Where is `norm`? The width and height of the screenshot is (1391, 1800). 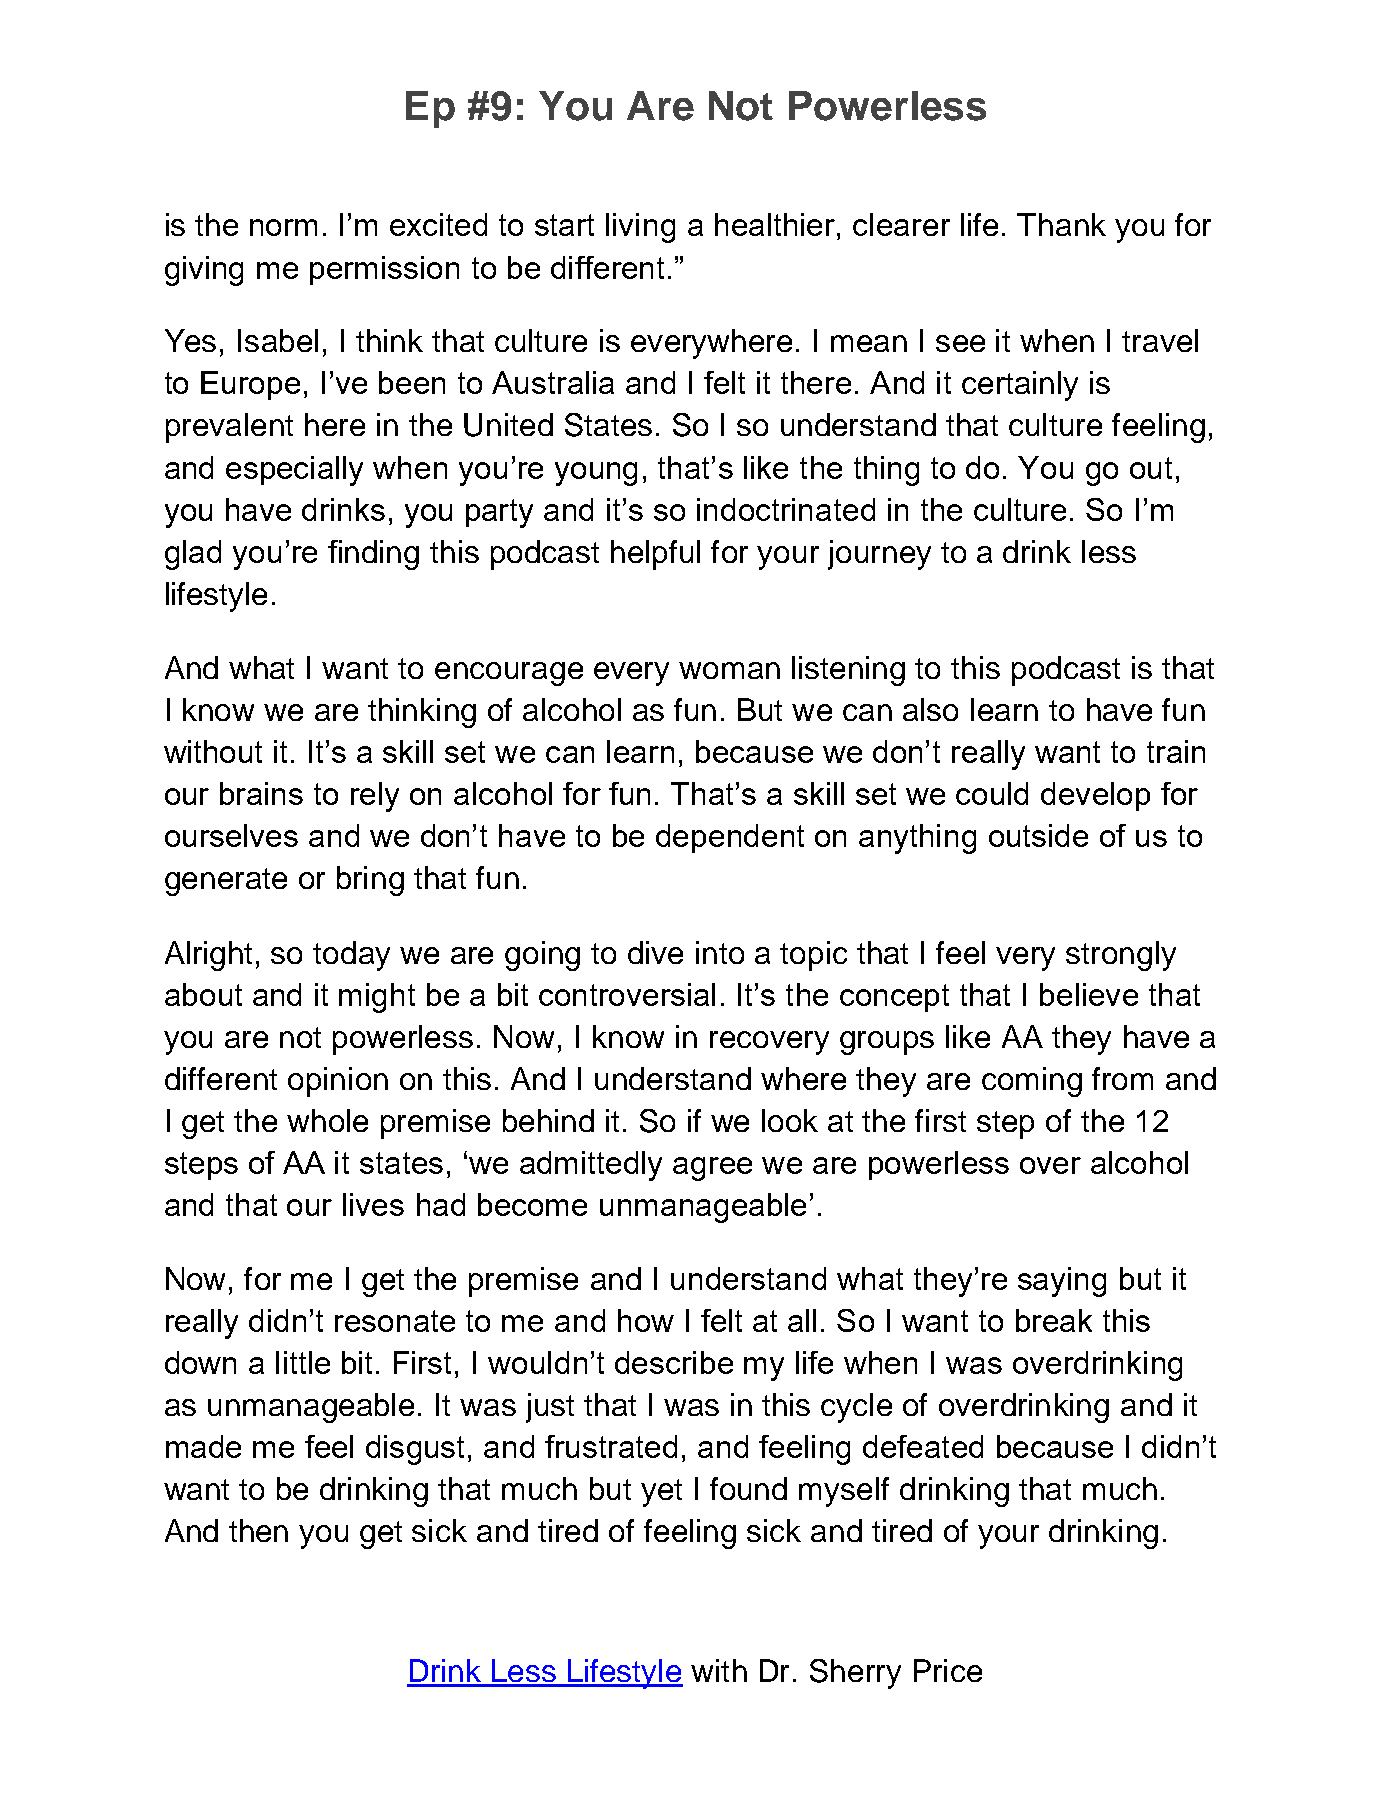 norm is located at coordinates (283, 227).
